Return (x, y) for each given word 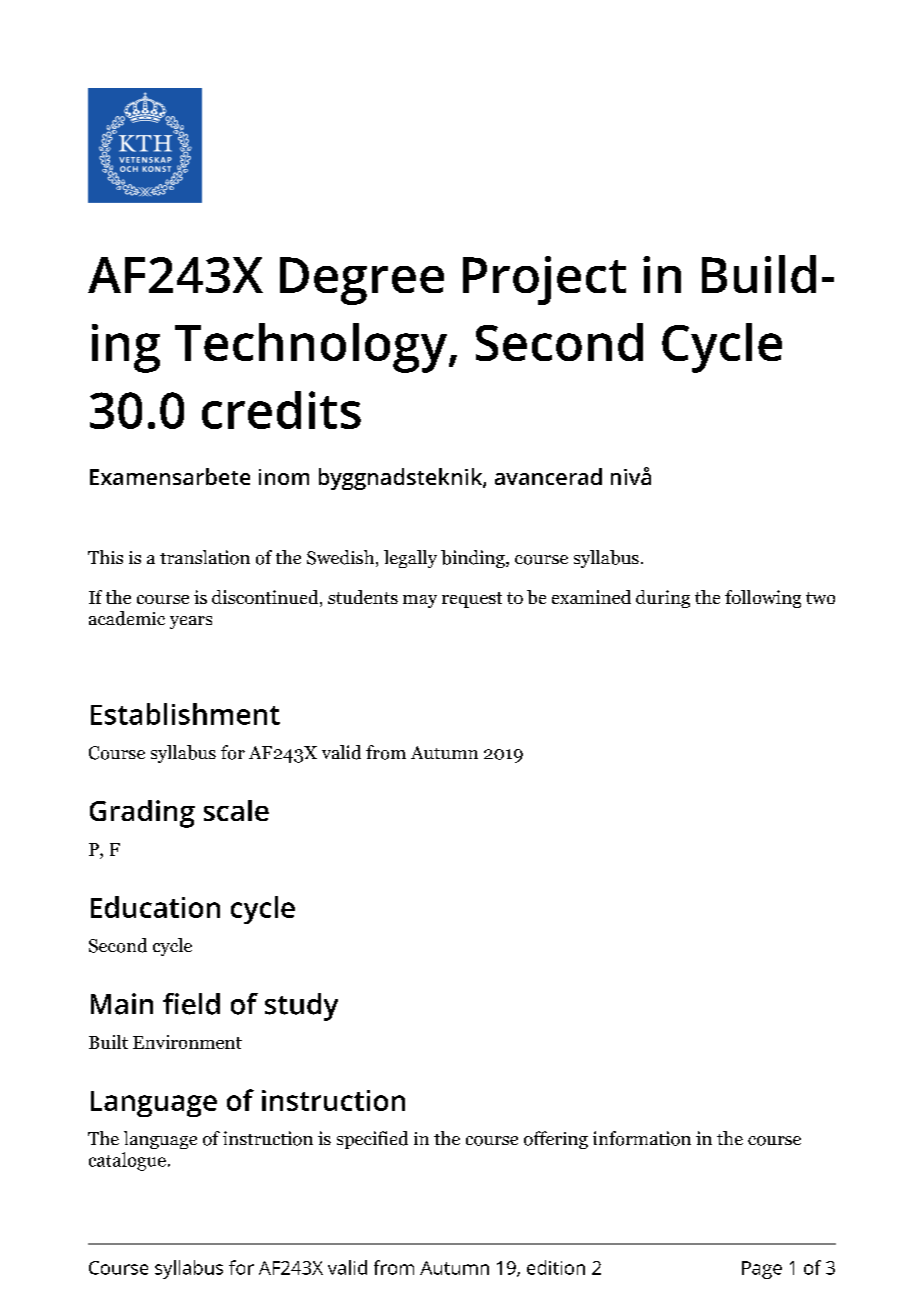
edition (556, 1267)
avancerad (548, 476)
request (472, 600)
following (763, 599)
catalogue (127, 1161)
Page (762, 1270)
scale (236, 810)
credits (281, 410)
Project (544, 280)
